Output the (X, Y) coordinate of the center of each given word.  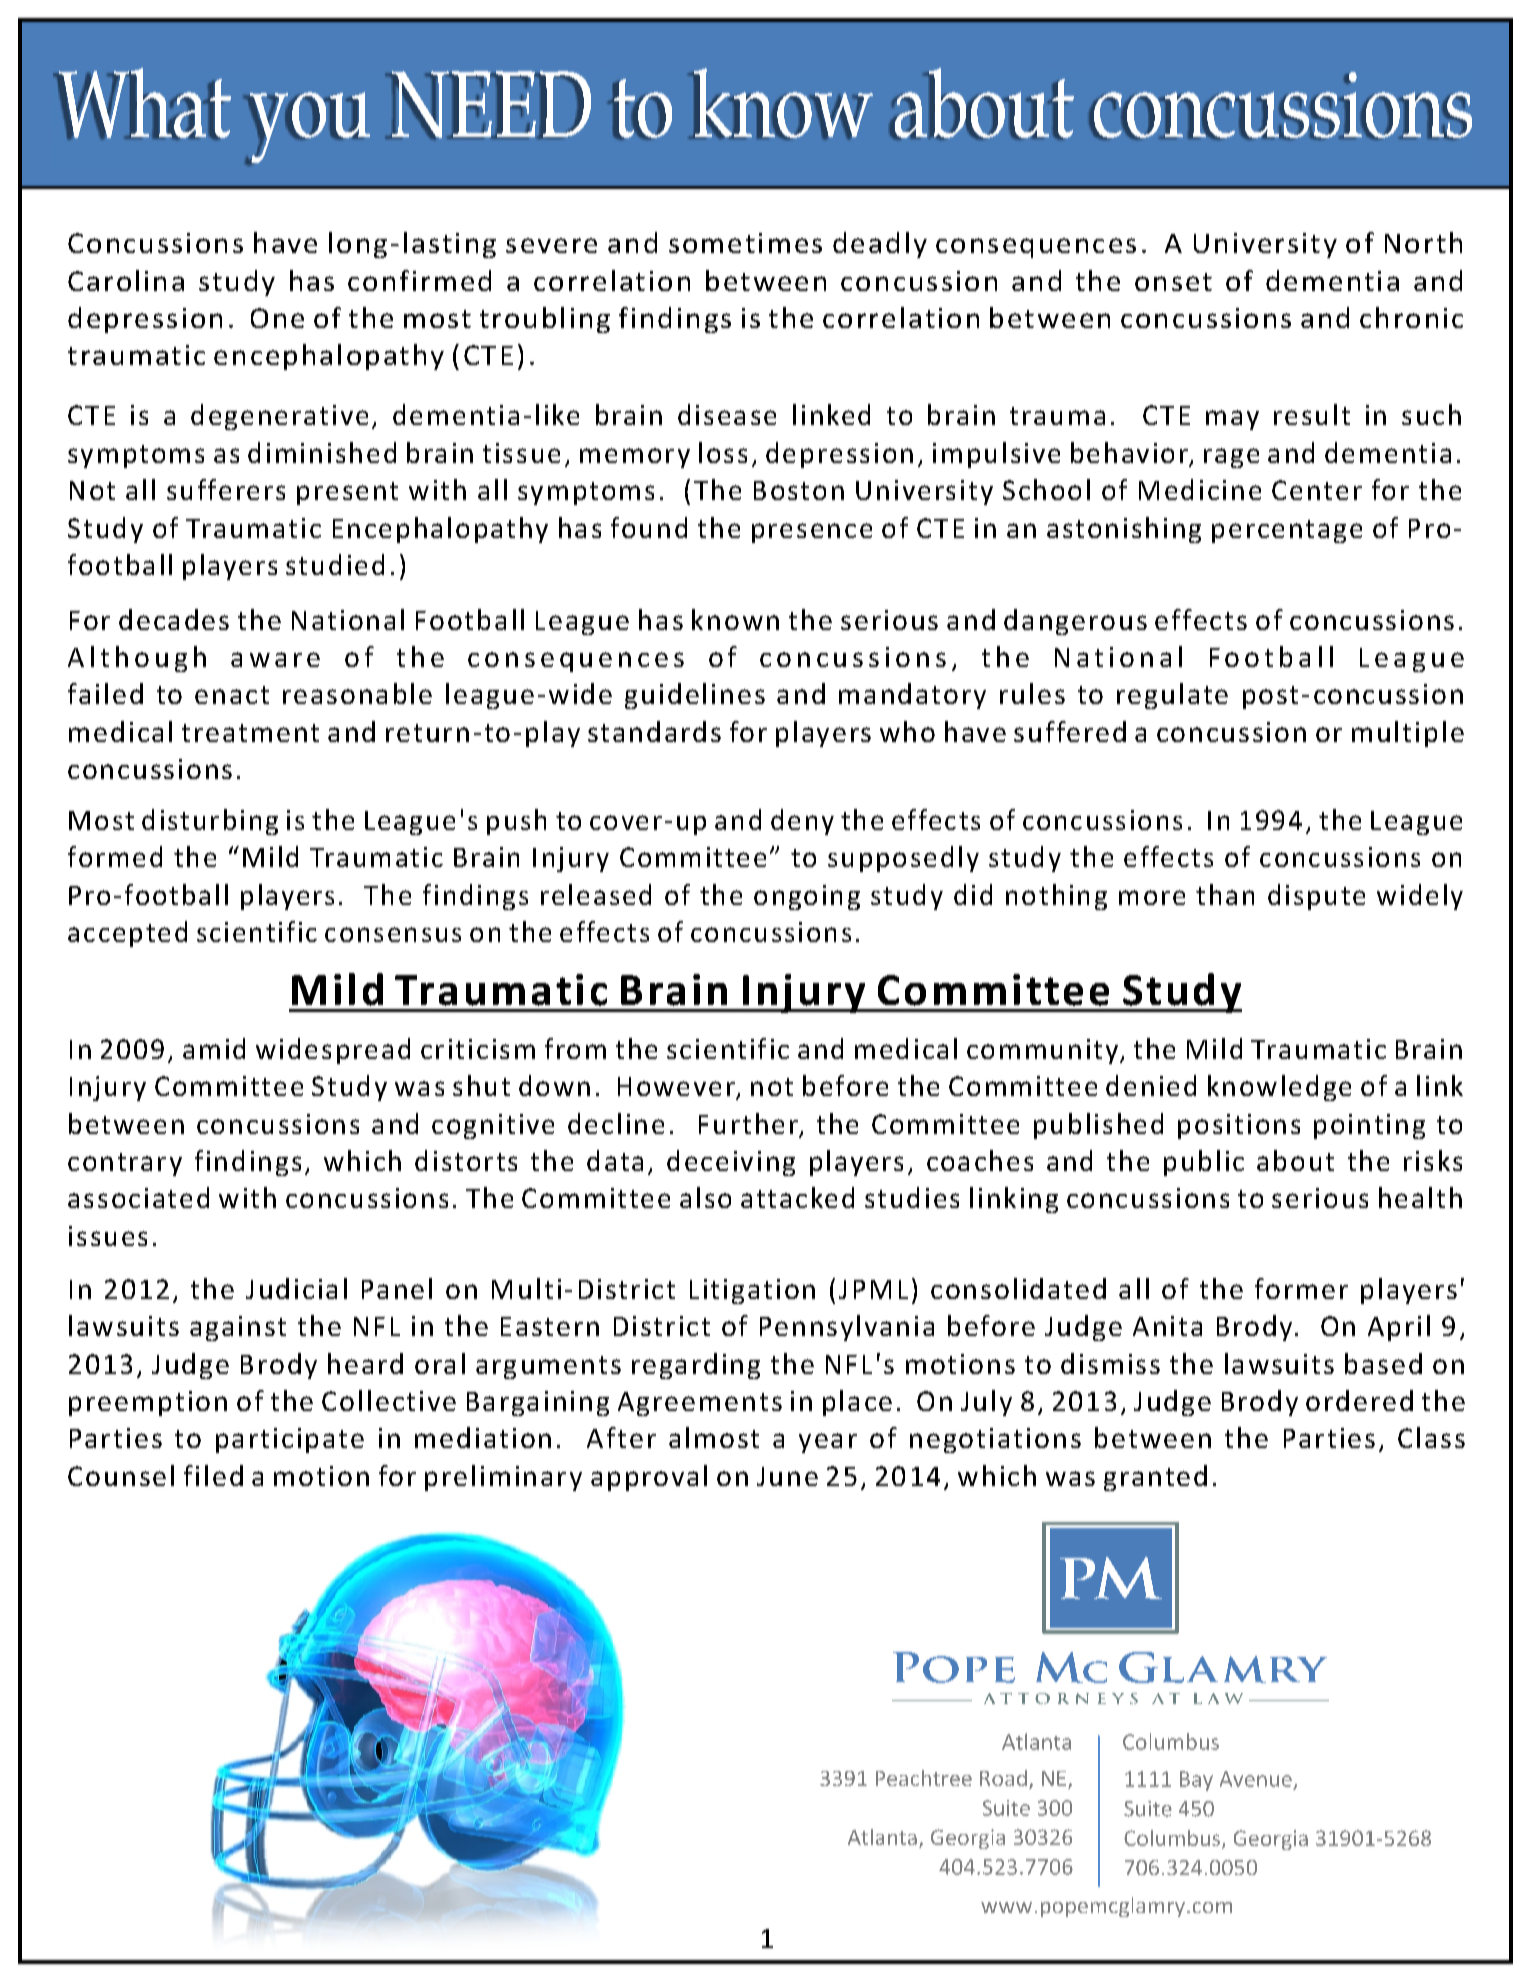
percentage (1287, 531)
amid (214, 1048)
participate (290, 1440)
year (828, 1443)
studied (335, 564)
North (1423, 242)
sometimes (745, 243)
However (677, 1088)
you (308, 128)
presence (812, 533)
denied (1151, 1085)
